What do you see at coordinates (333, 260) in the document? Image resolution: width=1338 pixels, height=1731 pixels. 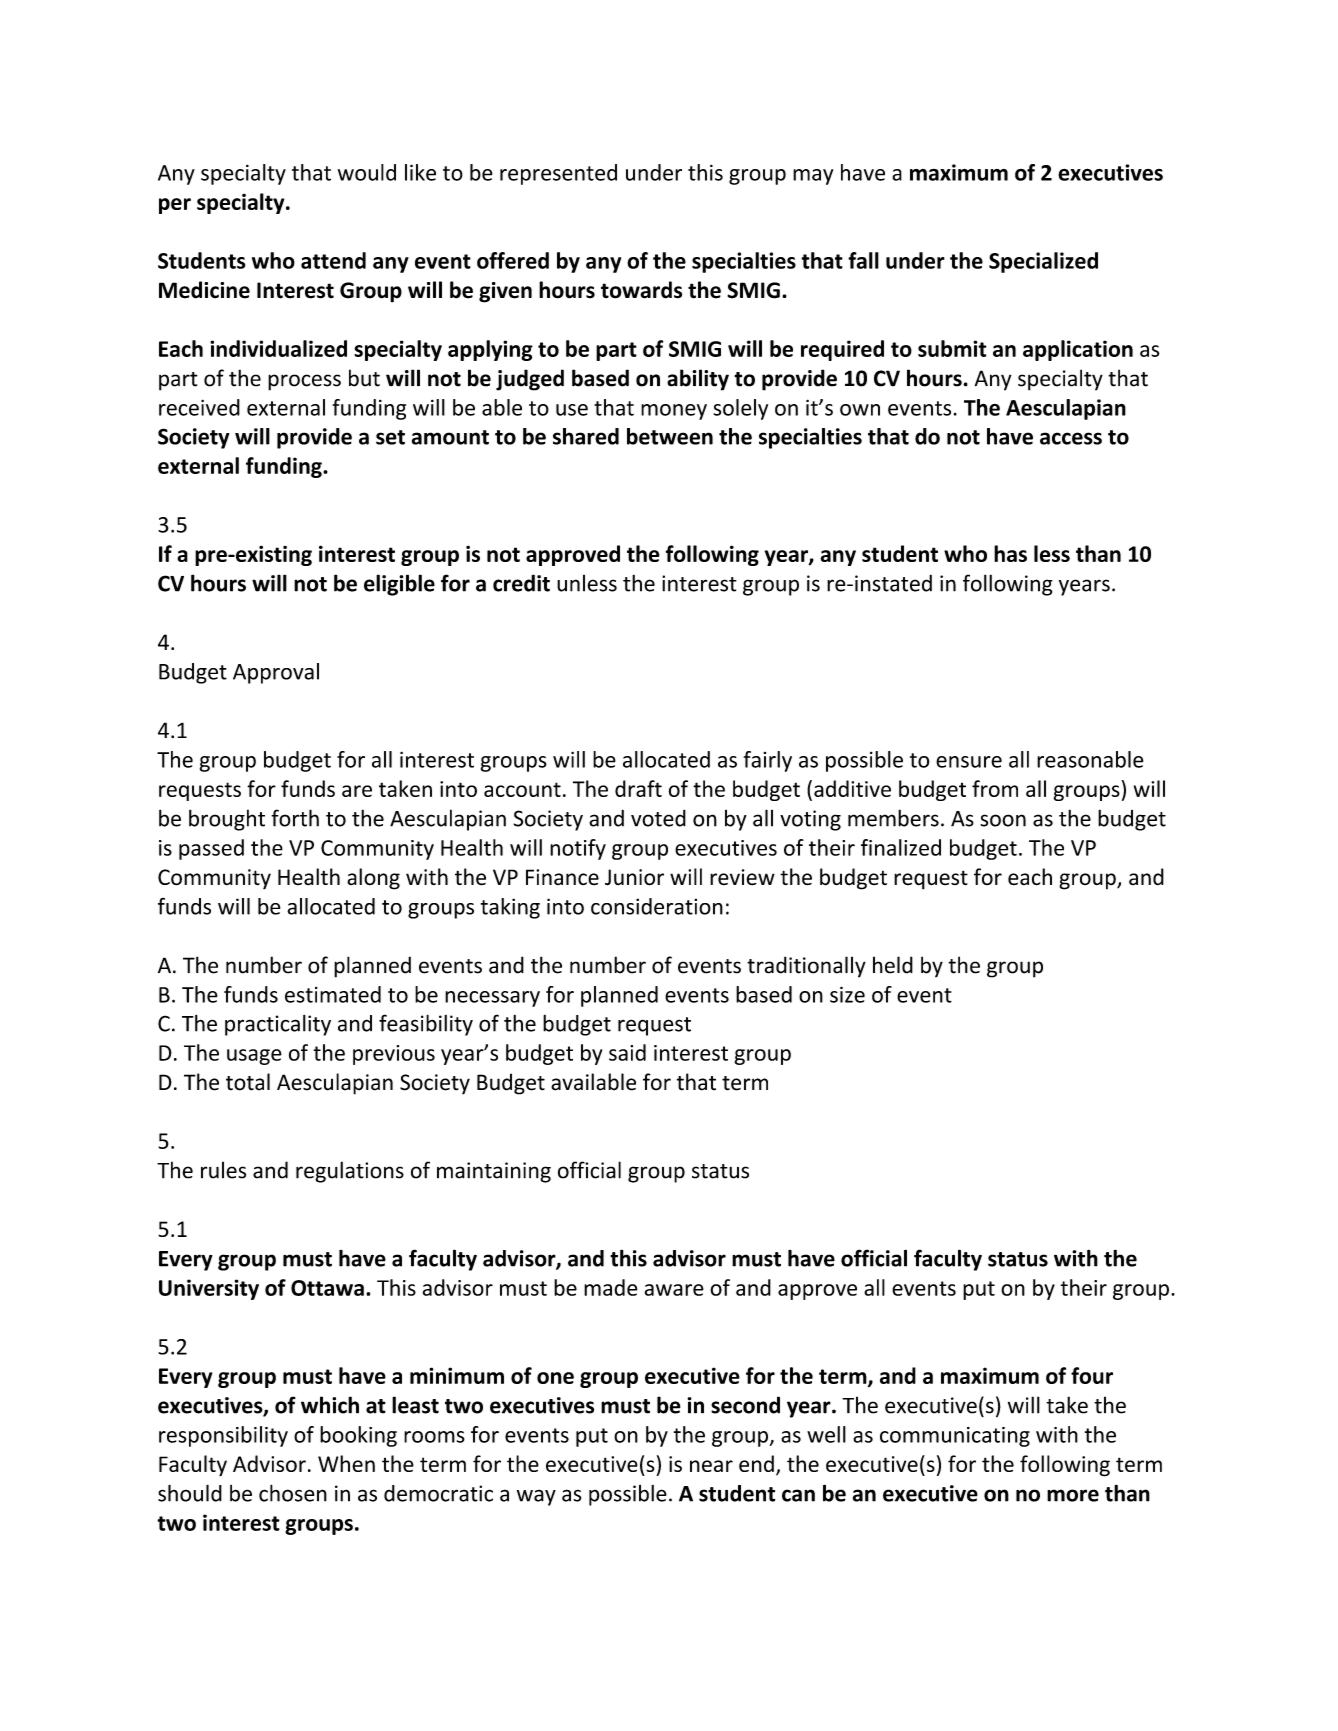 I see `attend` at bounding box center [333, 260].
